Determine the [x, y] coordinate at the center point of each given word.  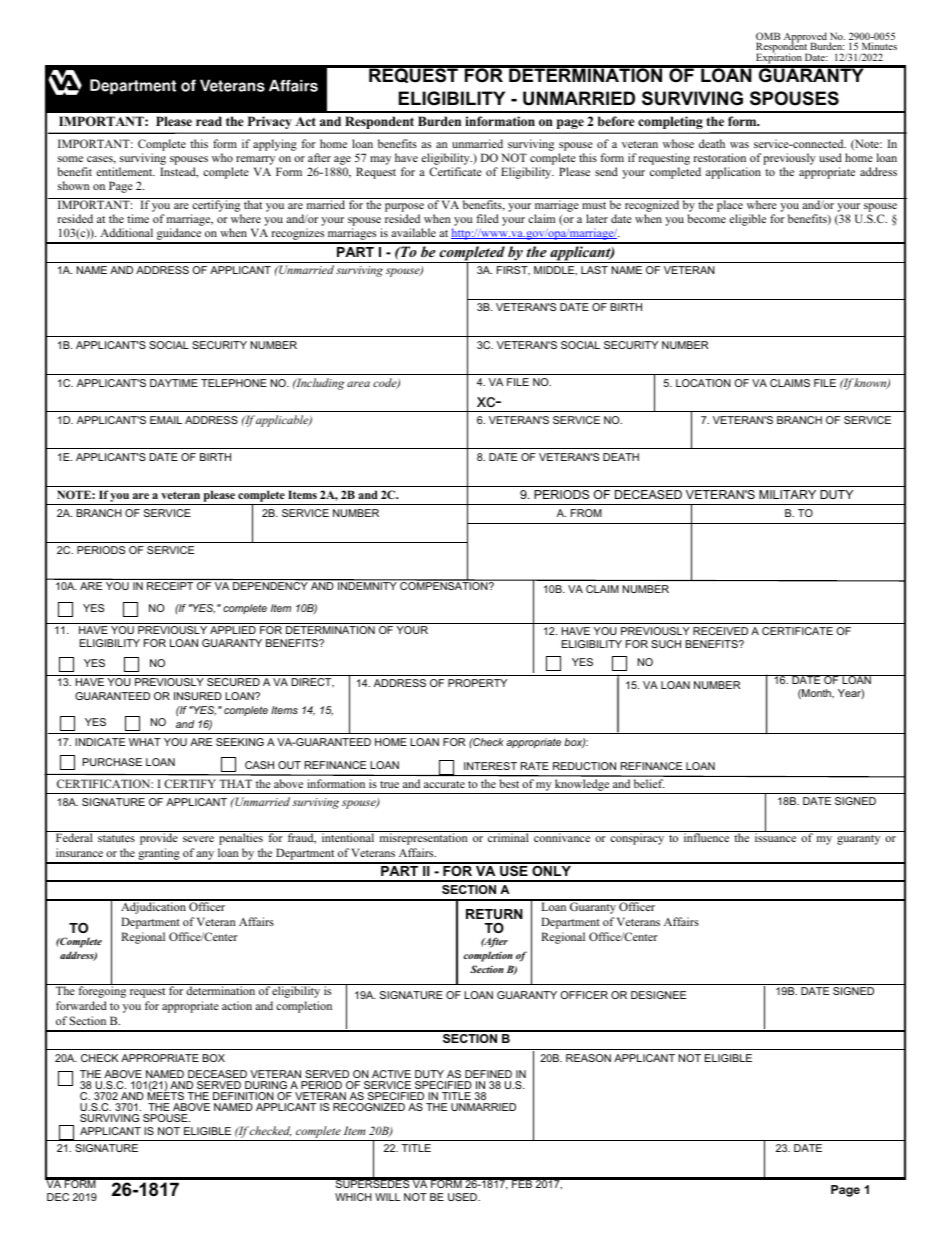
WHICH [353, 1197]
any [206, 857]
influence [706, 836]
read [209, 121]
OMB [768, 37]
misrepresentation [423, 838]
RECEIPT [170, 586]
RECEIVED [720, 631]
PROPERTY [477, 683]
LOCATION [703, 383]
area [358, 384]
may [380, 160]
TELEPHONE [234, 383]
